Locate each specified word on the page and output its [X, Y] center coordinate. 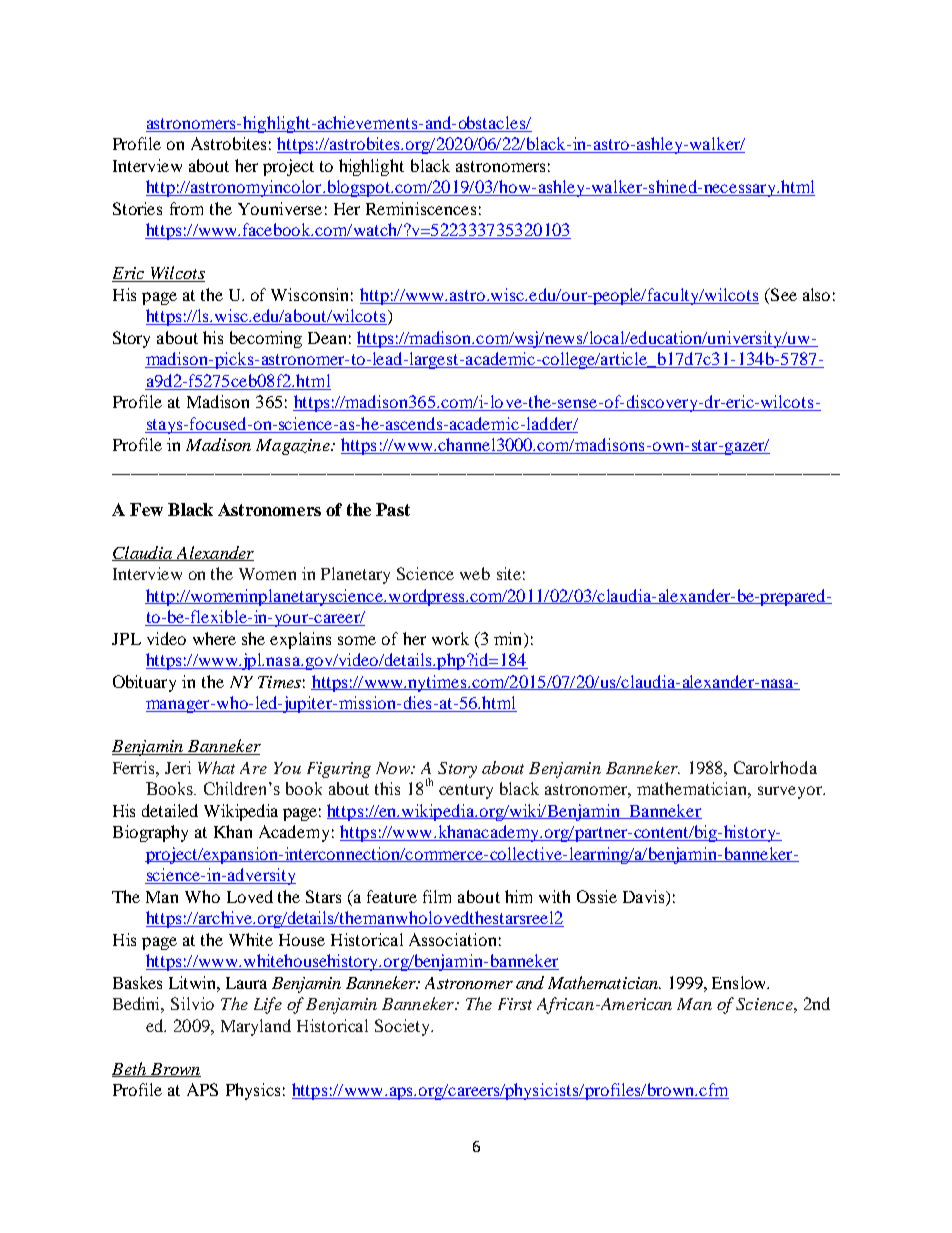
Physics [253, 1091]
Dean [327, 338]
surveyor [791, 792]
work [450, 638]
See [782, 296]
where [214, 638]
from [186, 208]
